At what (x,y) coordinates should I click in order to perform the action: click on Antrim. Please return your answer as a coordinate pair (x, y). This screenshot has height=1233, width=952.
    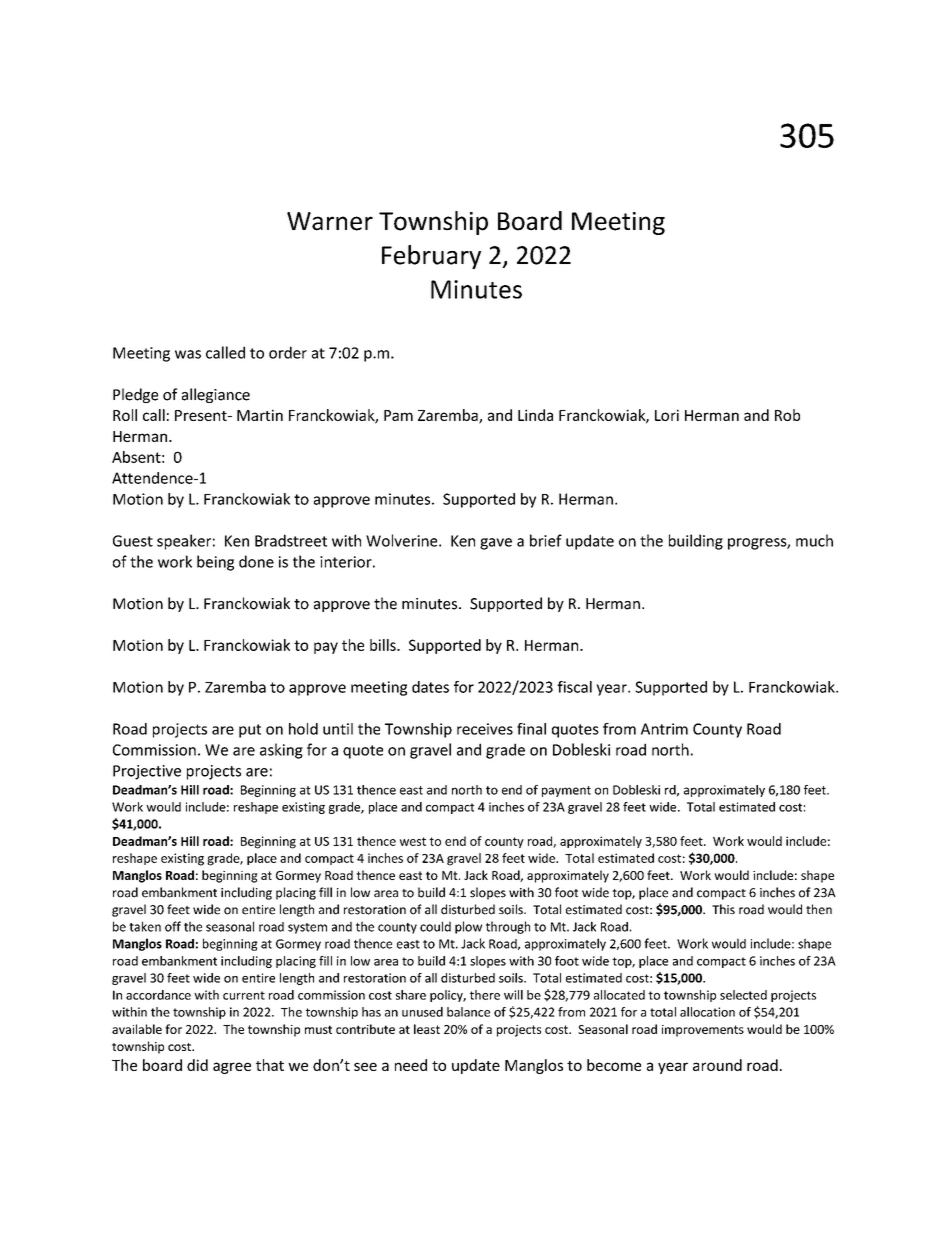
    Looking at the image, I should click on (664, 729).
